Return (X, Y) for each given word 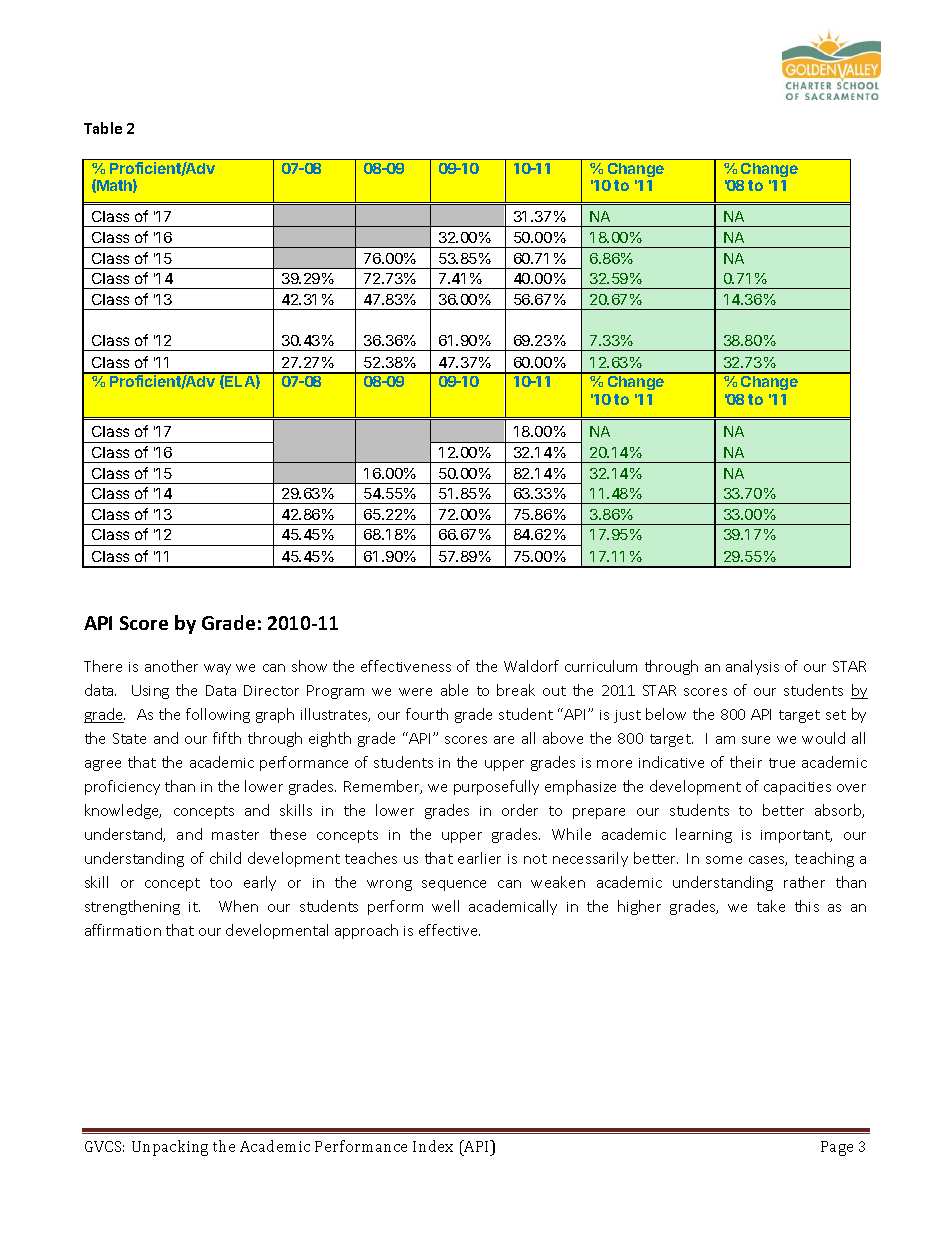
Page (837, 1148)
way (217, 669)
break (516, 690)
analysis (752, 667)
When (238, 906)
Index (433, 1146)
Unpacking (170, 1148)
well (445, 906)
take (771, 906)
